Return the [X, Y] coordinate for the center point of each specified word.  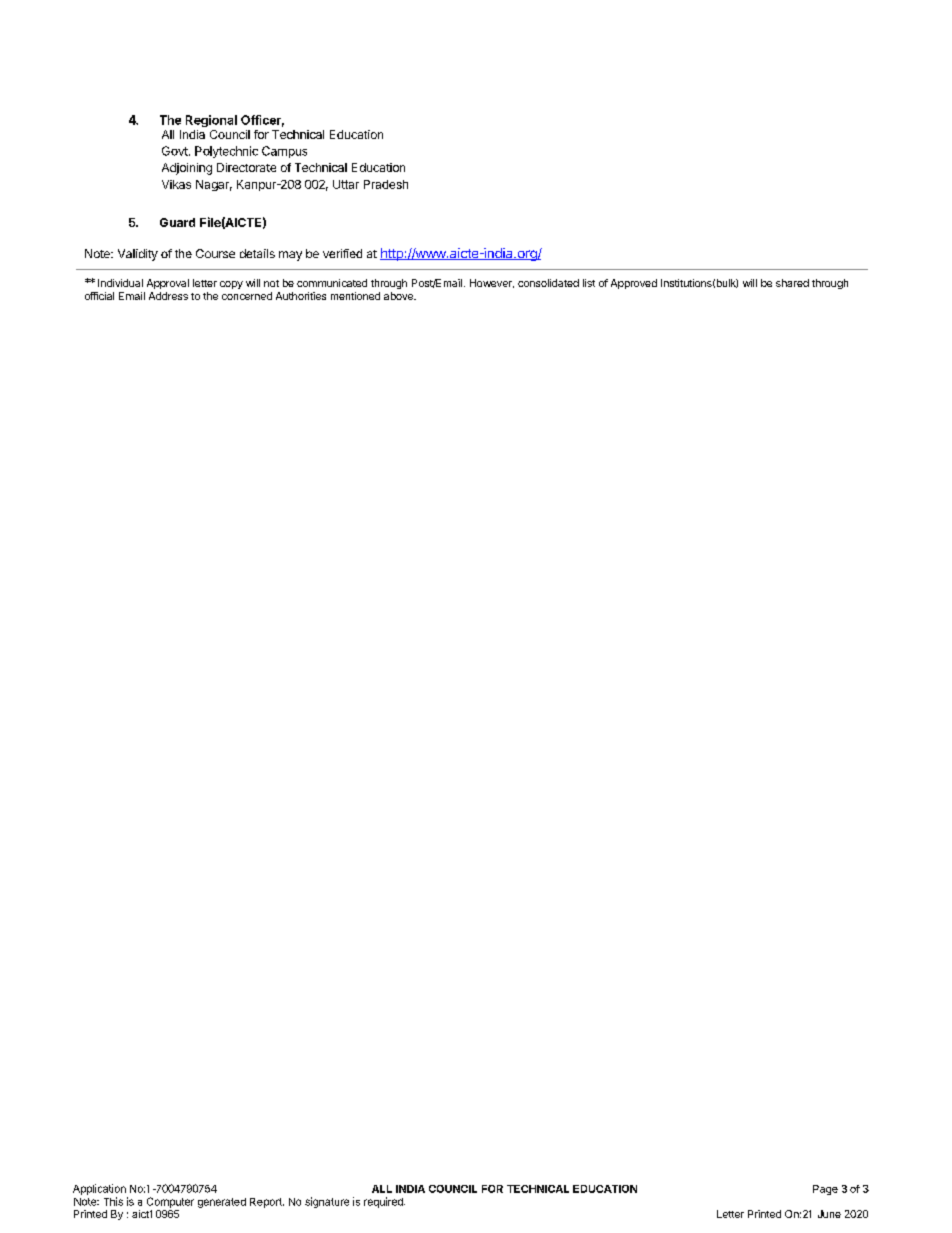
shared [792, 283]
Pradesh [386, 184]
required [384, 1202]
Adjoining [187, 169]
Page [825, 1190]
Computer [170, 1202]
